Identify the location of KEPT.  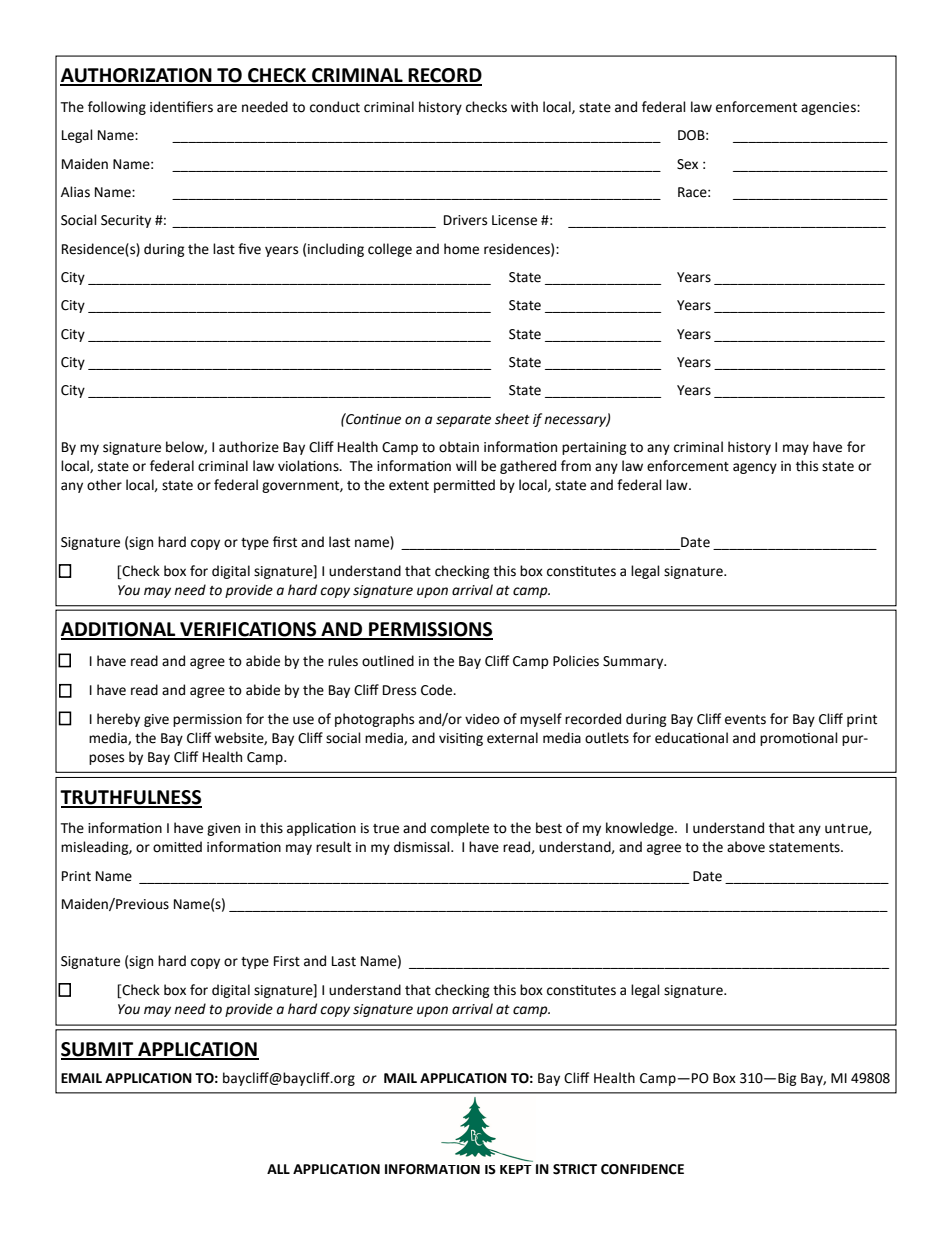
(516, 1169).
